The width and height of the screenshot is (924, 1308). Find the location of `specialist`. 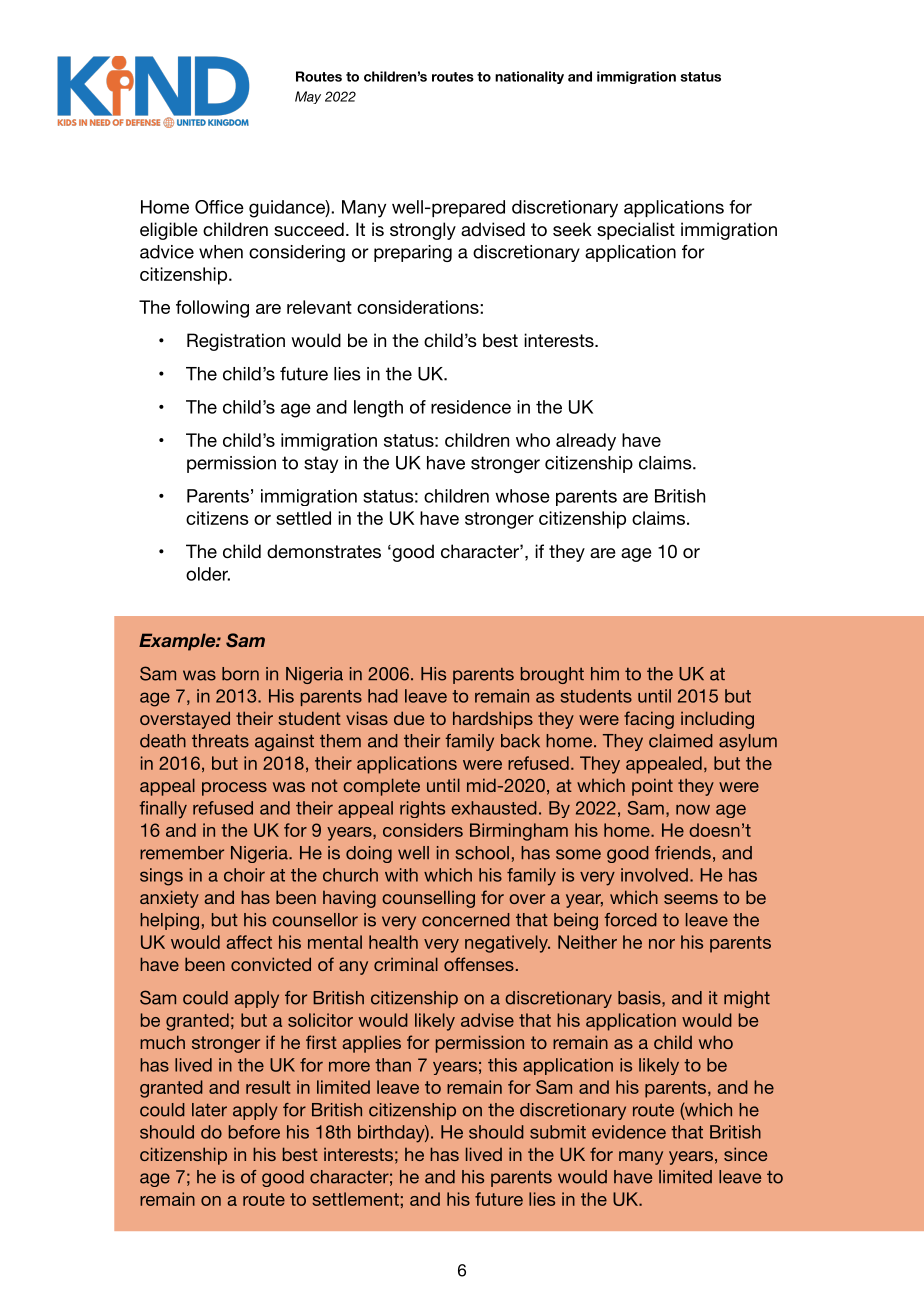

specialist is located at coordinates (636, 231).
